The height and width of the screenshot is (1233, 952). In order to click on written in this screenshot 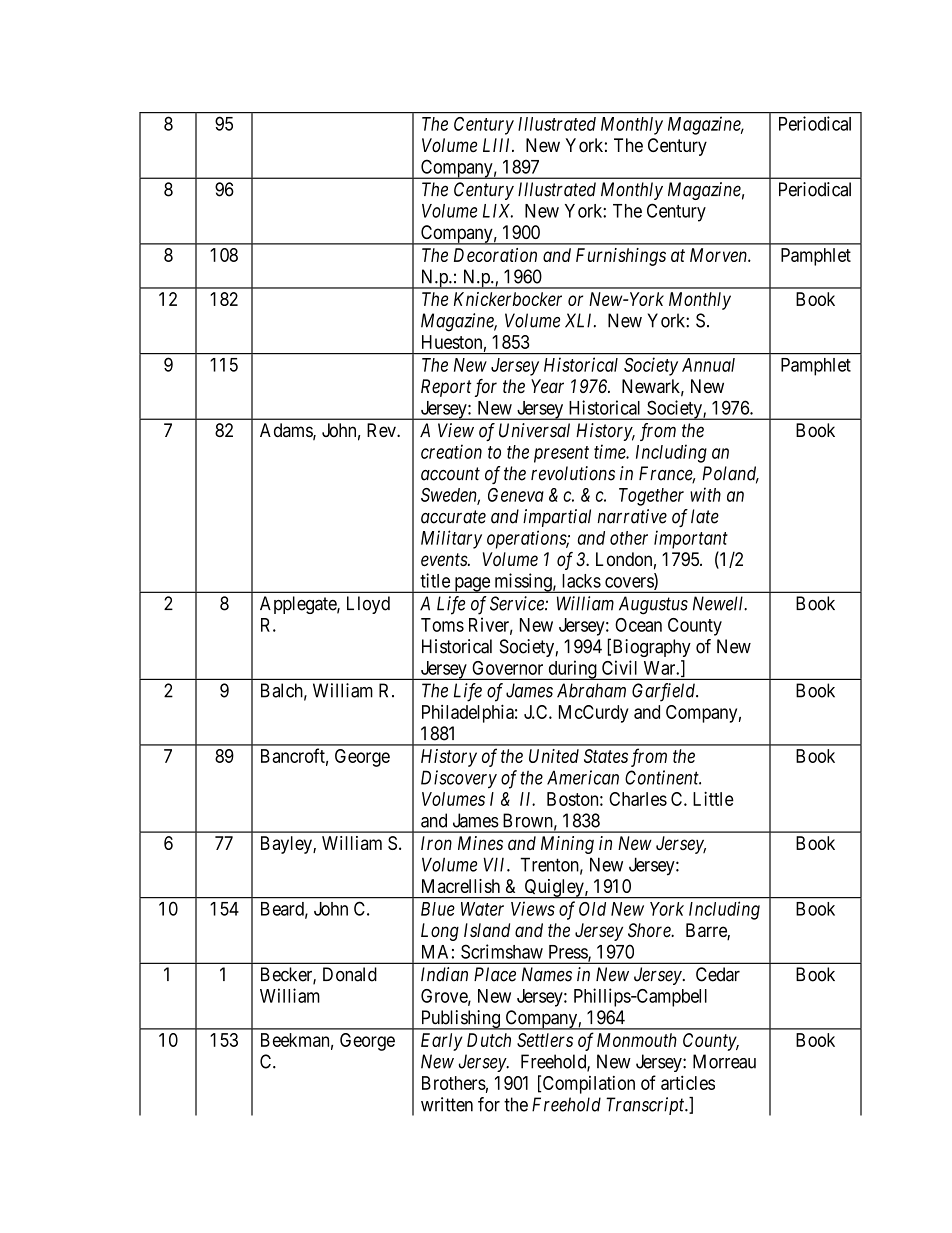, I will do `click(447, 1104)`.
